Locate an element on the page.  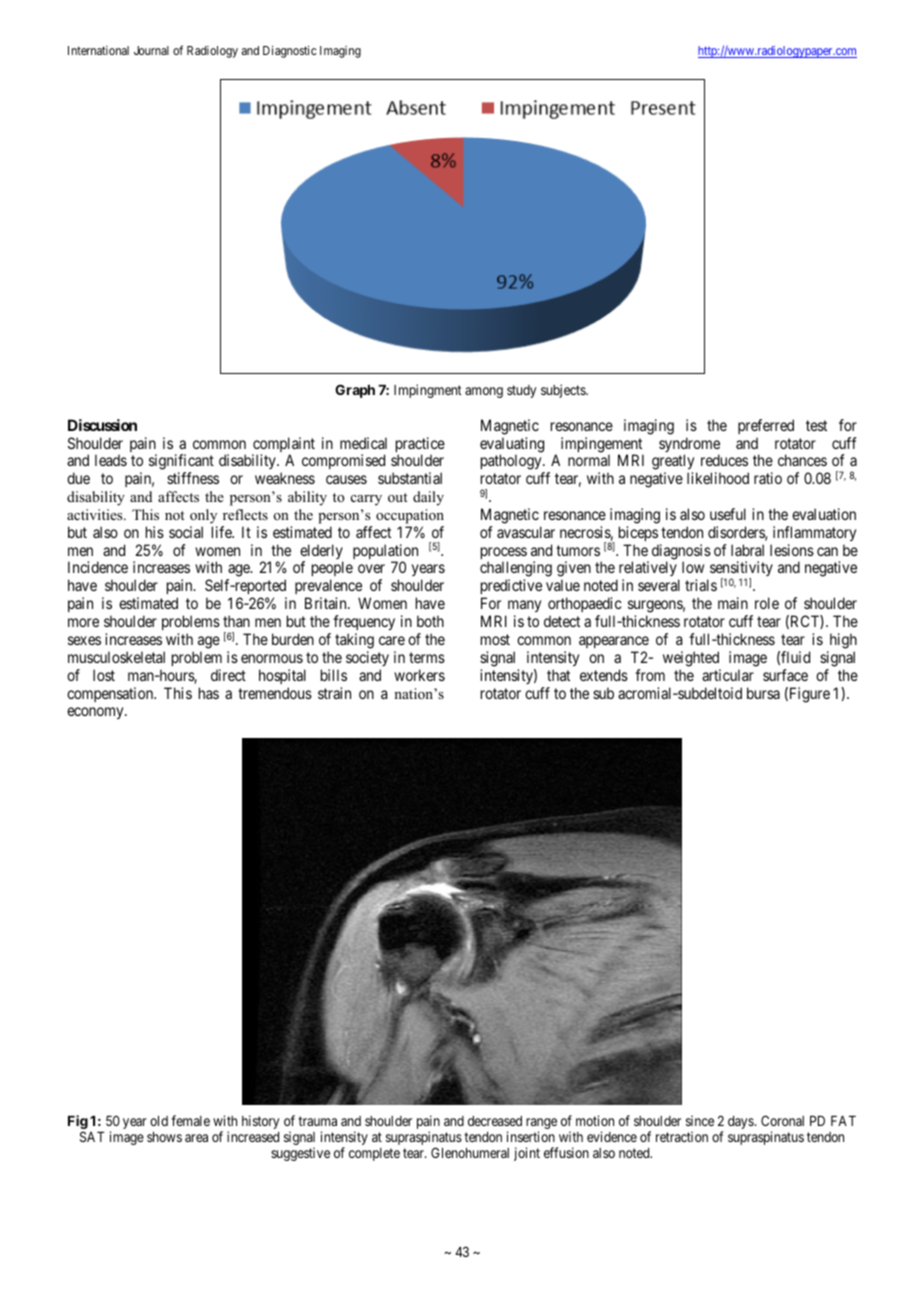
decreased is located at coordinates (495, 1121).
